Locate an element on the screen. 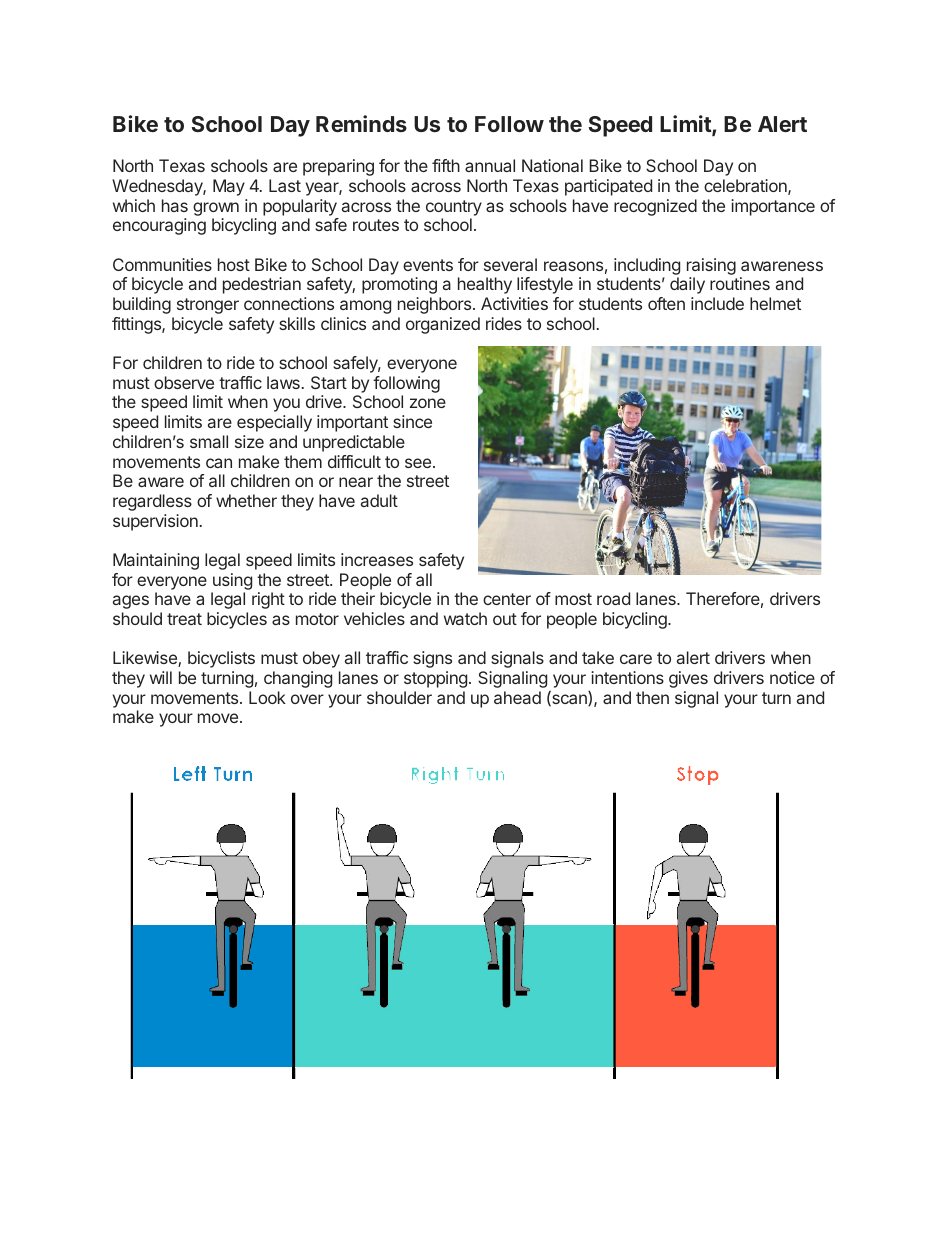 This screenshot has width=952, height=1233. stopping is located at coordinates (435, 679).
